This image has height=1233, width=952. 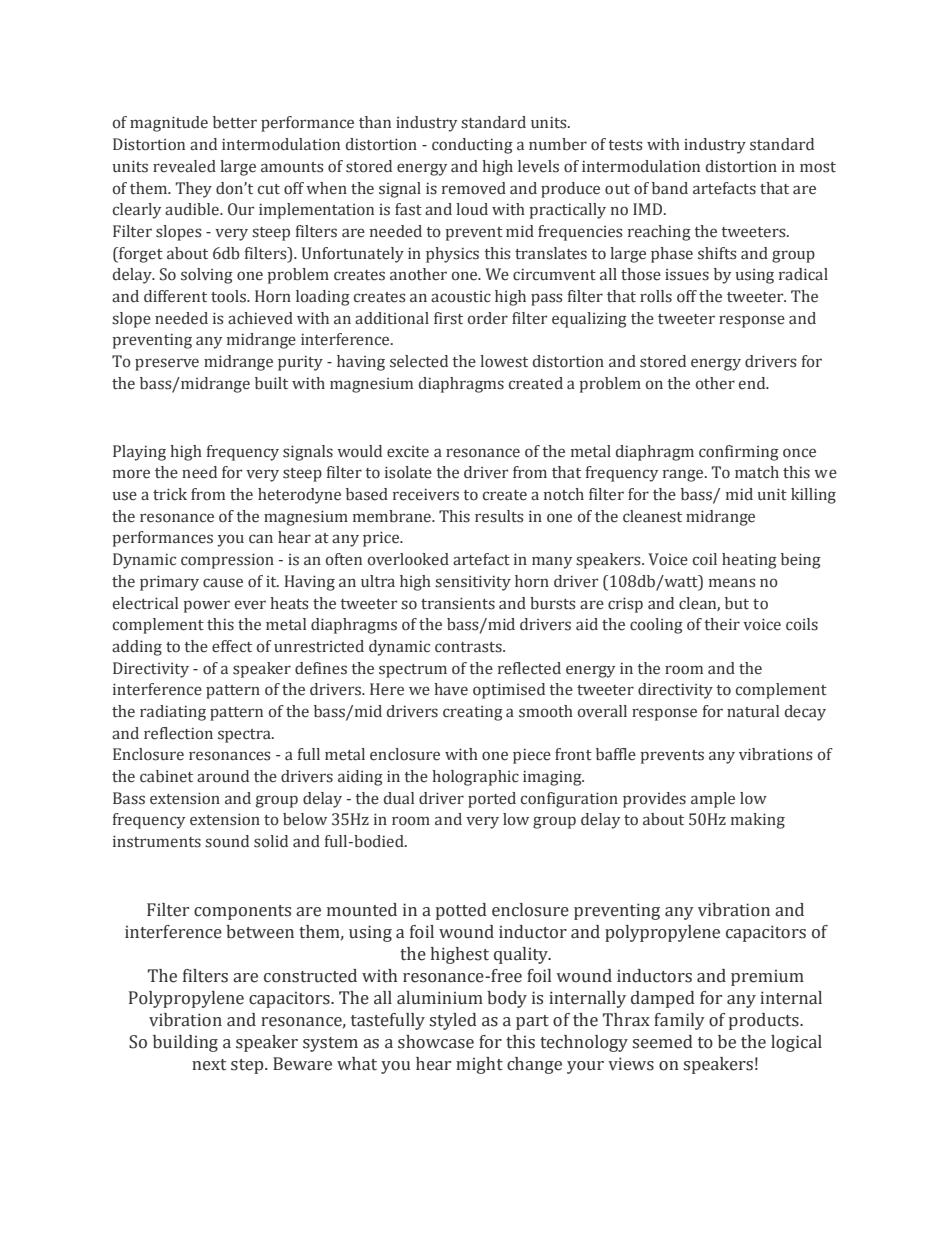 What do you see at coordinates (408, 452) in the image?
I see `excite` at bounding box center [408, 452].
